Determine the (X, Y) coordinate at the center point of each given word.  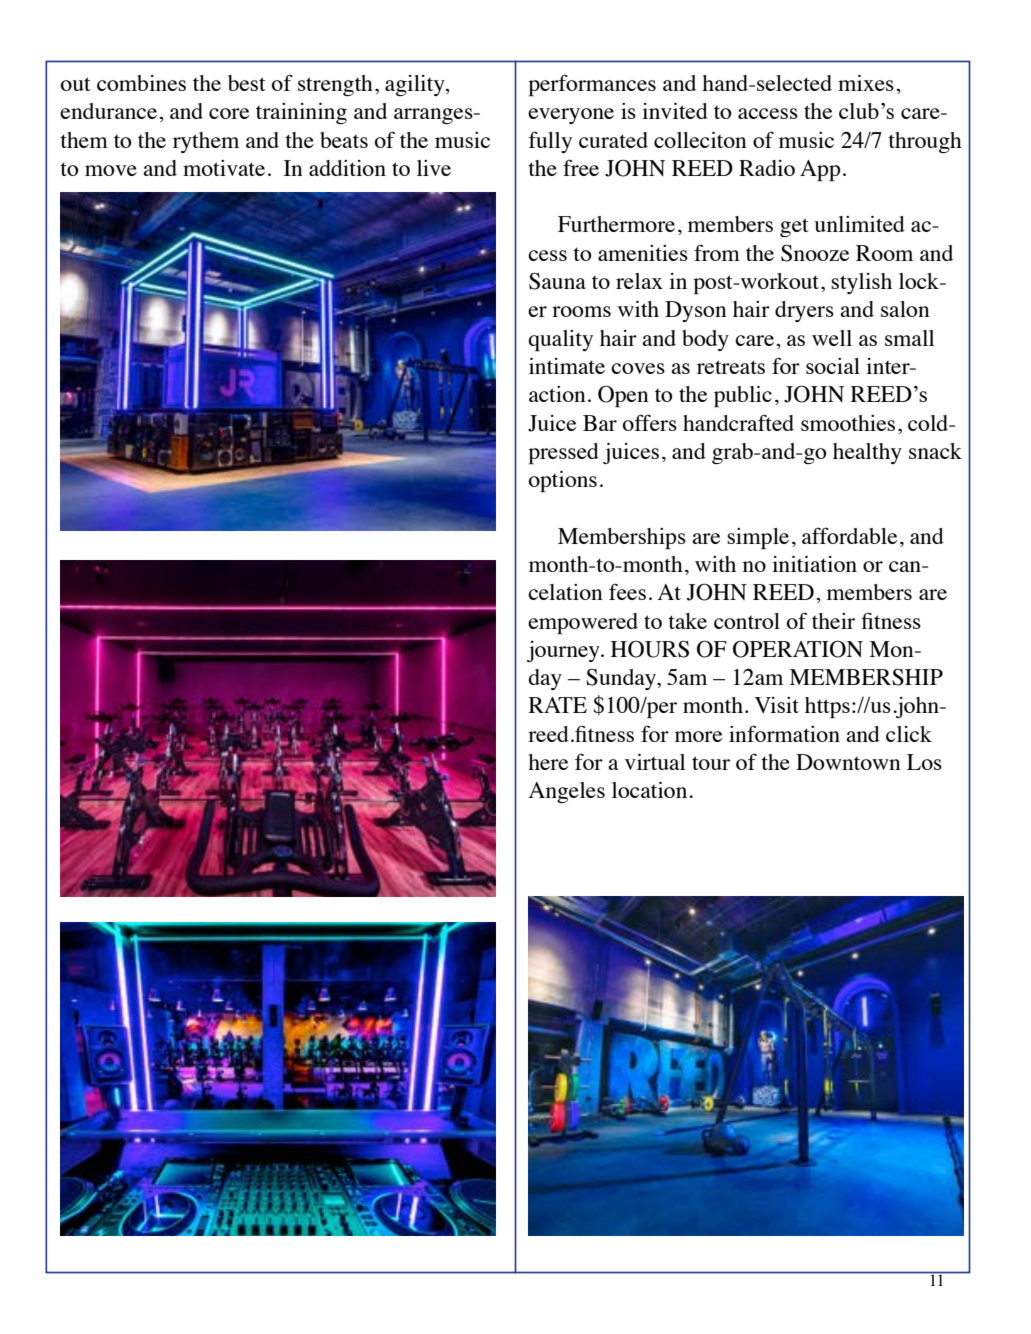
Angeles (567, 792)
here (548, 762)
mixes (866, 83)
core (229, 113)
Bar (600, 423)
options (563, 481)
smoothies (848, 423)
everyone (571, 116)
